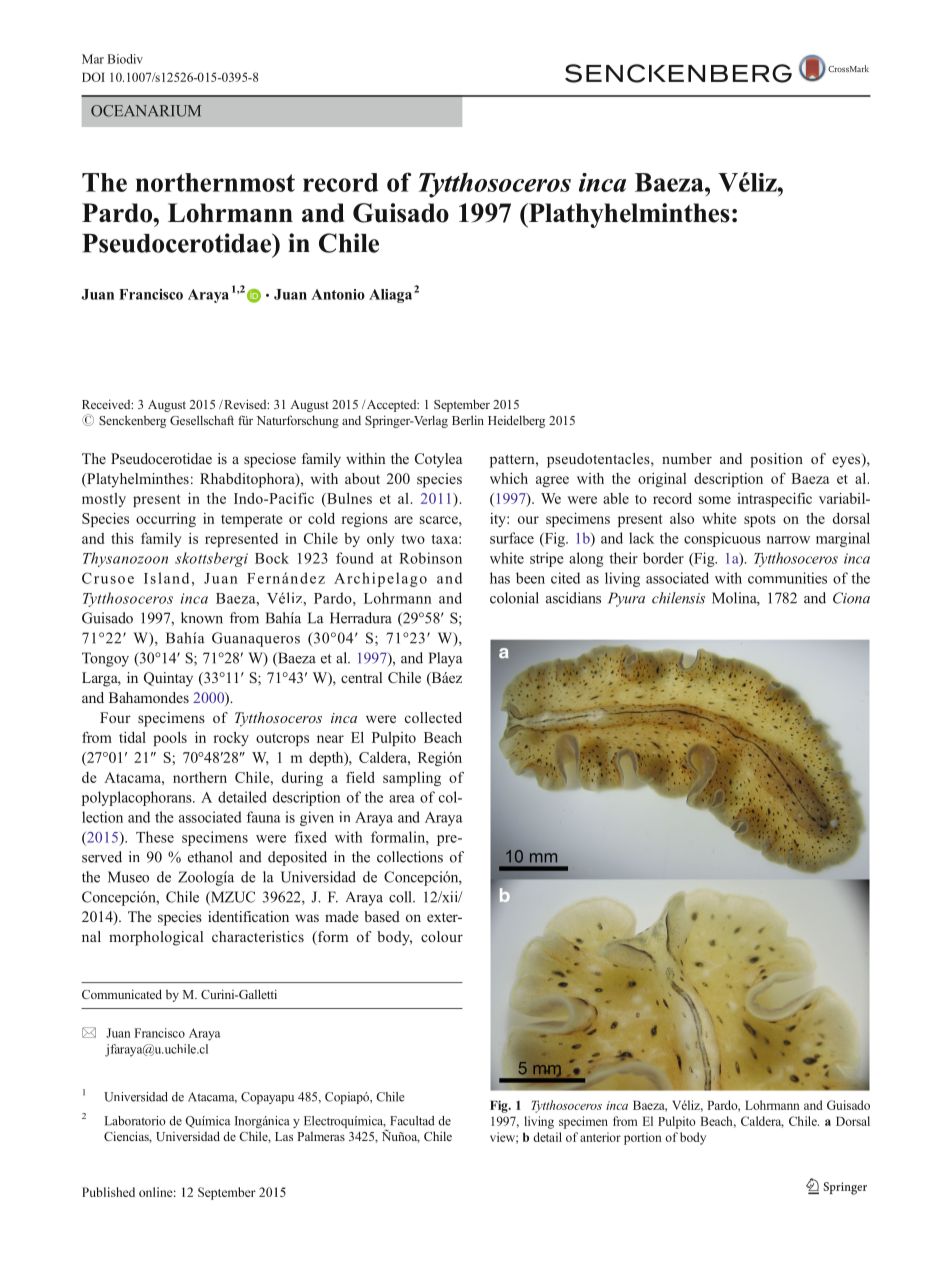 This screenshot has width=952, height=1265. Describe the element at coordinates (338, 294) in the screenshot. I see `Antonio` at that location.
